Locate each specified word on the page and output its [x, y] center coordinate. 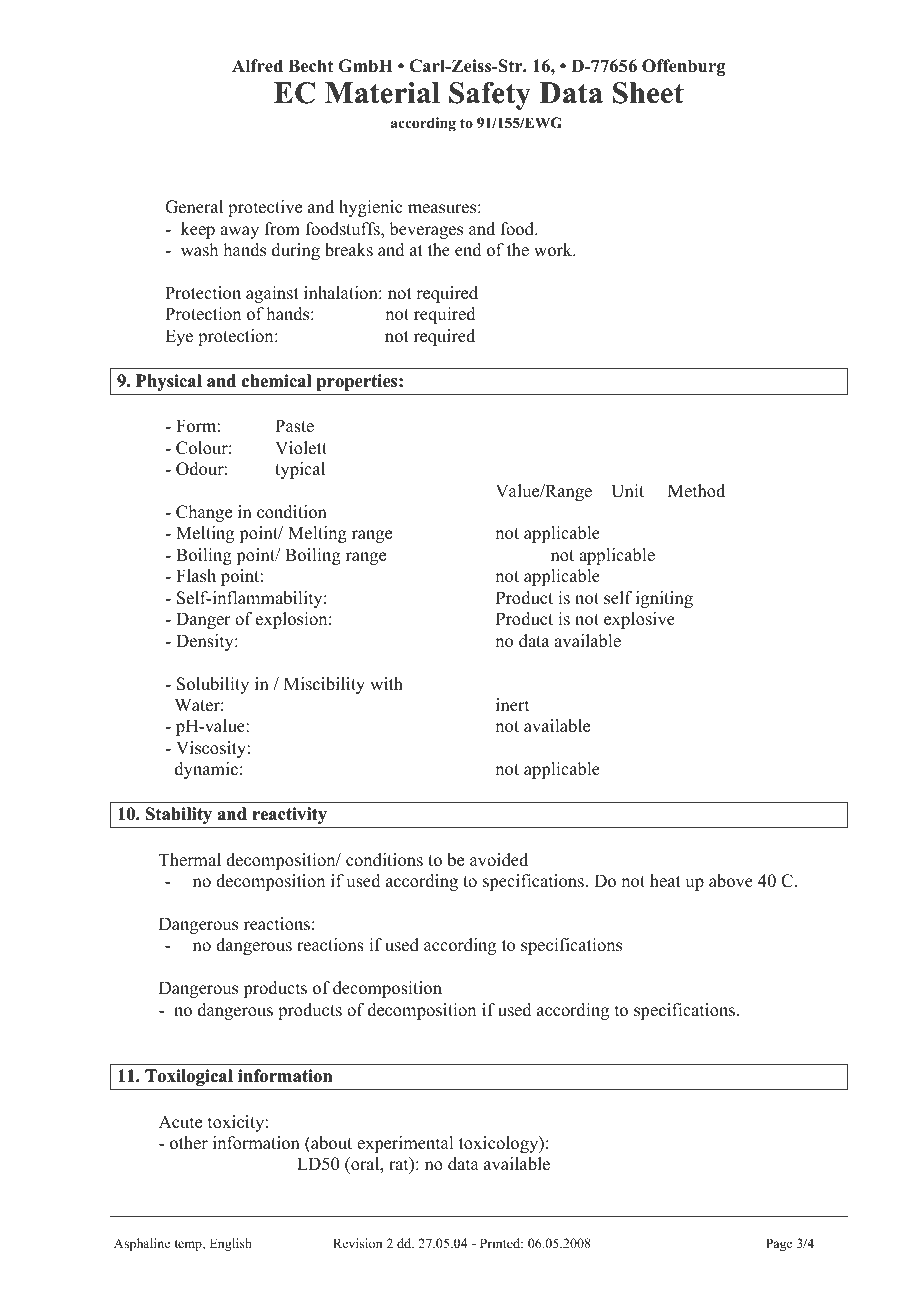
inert [512, 705]
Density [206, 642]
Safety [490, 96]
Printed [501, 1243]
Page [779, 1244]
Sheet [648, 93]
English [231, 1244]
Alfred [257, 66]
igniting [664, 599]
